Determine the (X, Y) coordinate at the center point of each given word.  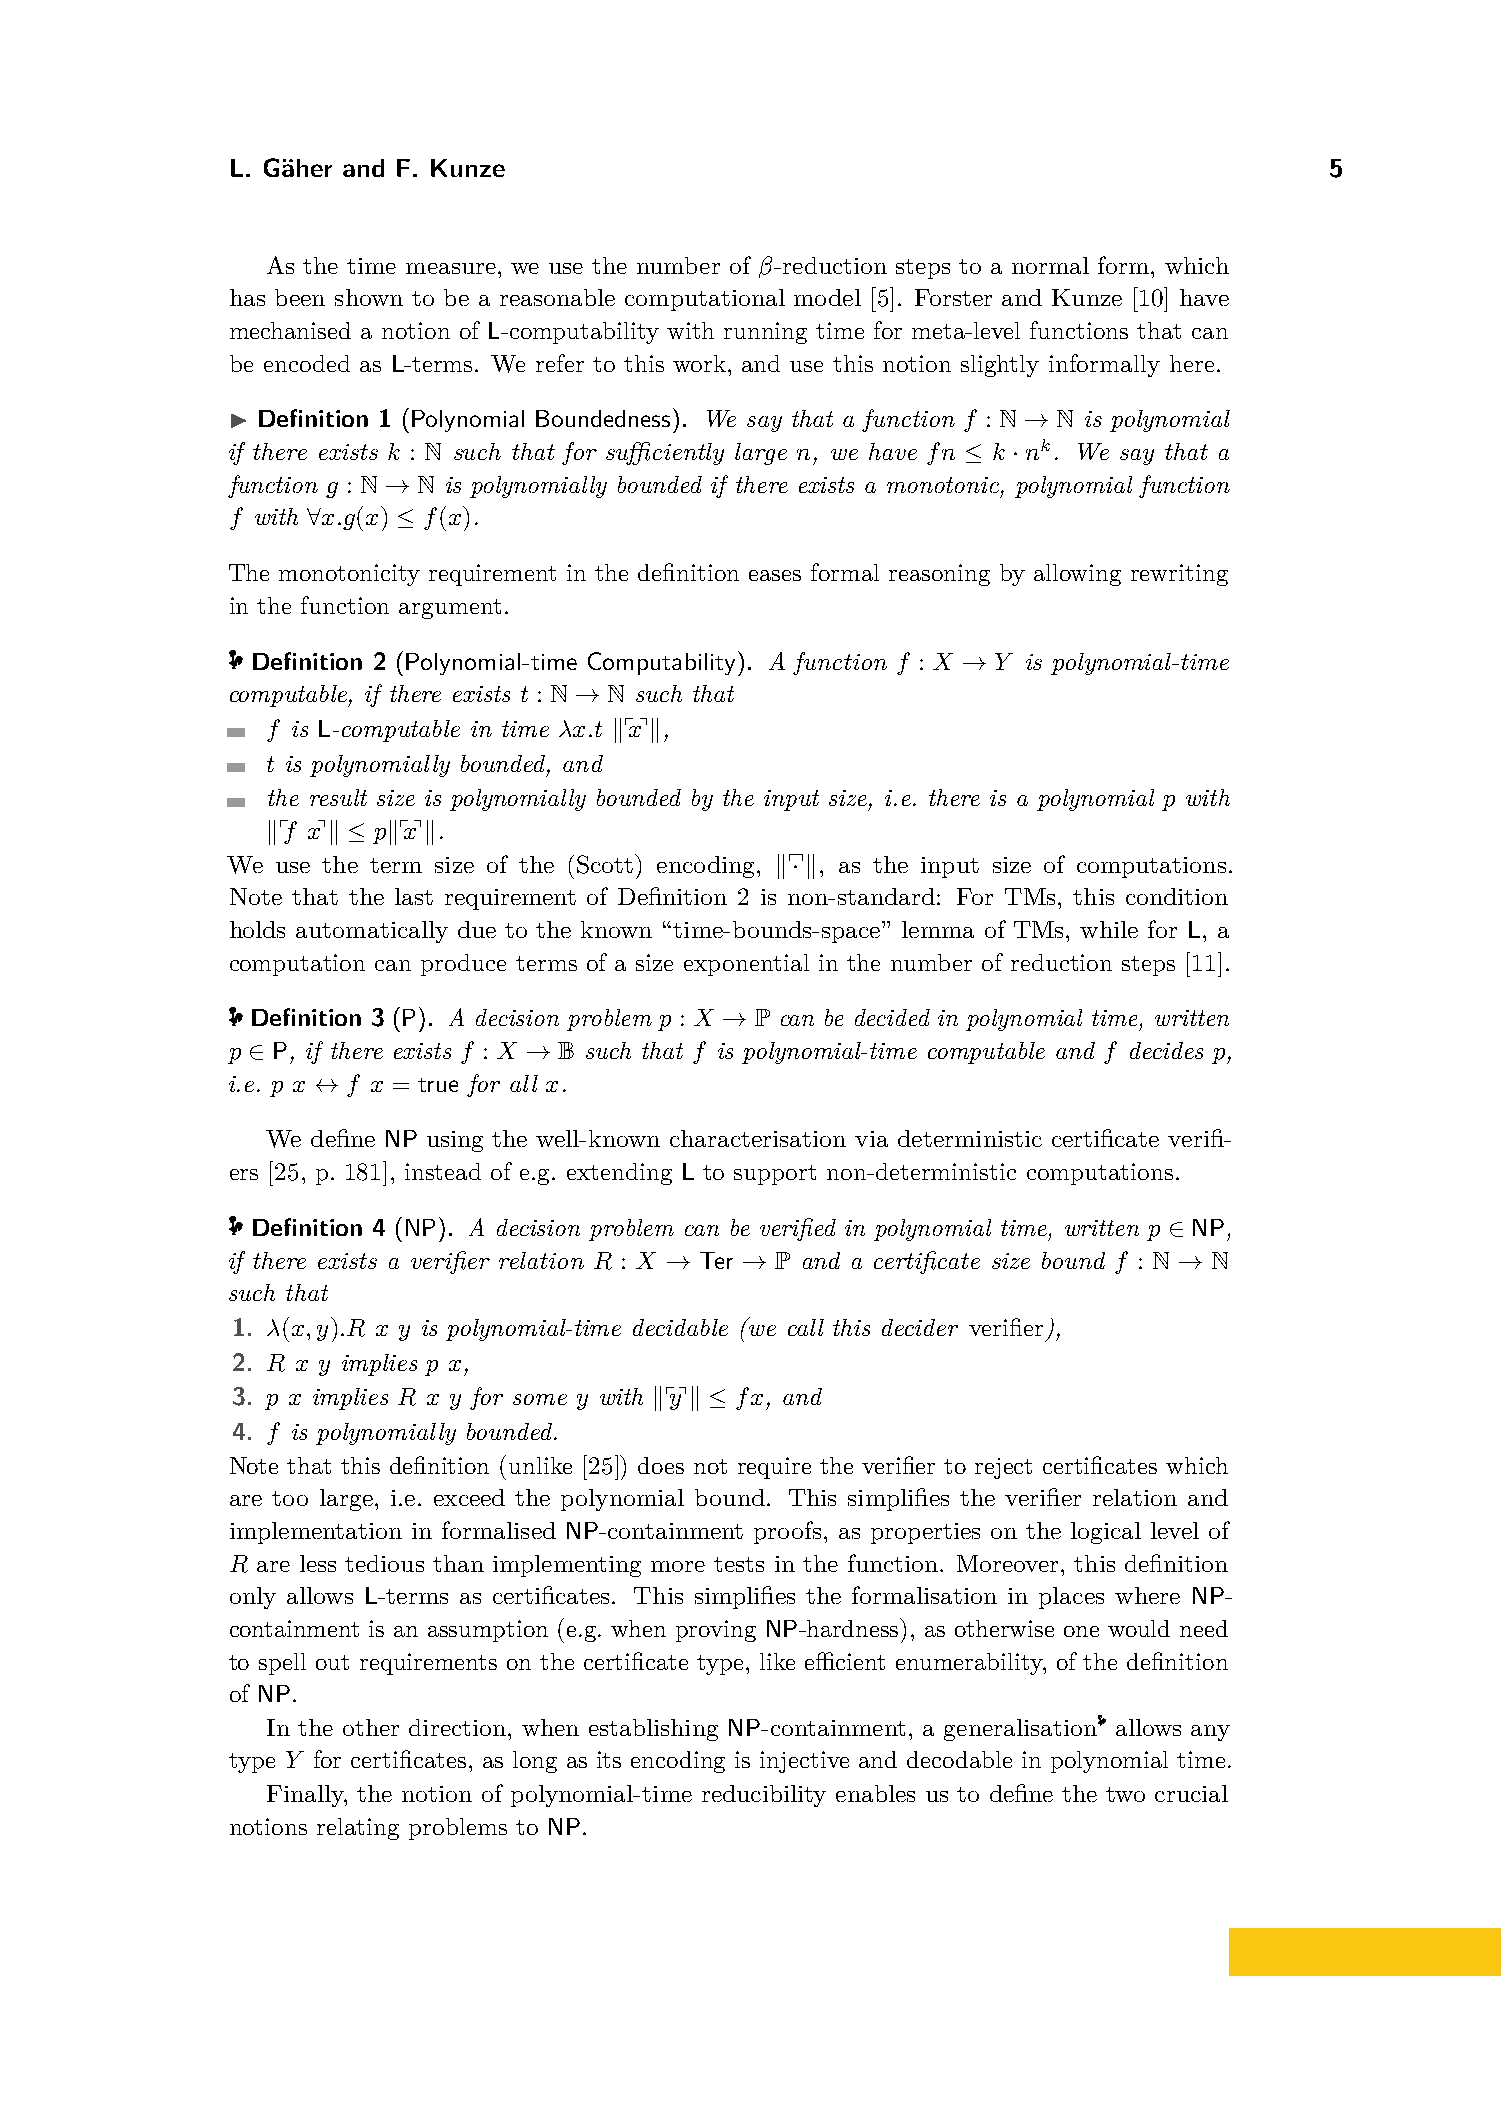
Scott (605, 864)
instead (443, 1171)
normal (1050, 265)
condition (1177, 896)
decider (920, 1327)
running (765, 333)
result (338, 797)
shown (369, 297)
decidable (680, 1327)
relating (358, 1829)
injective (804, 1762)
